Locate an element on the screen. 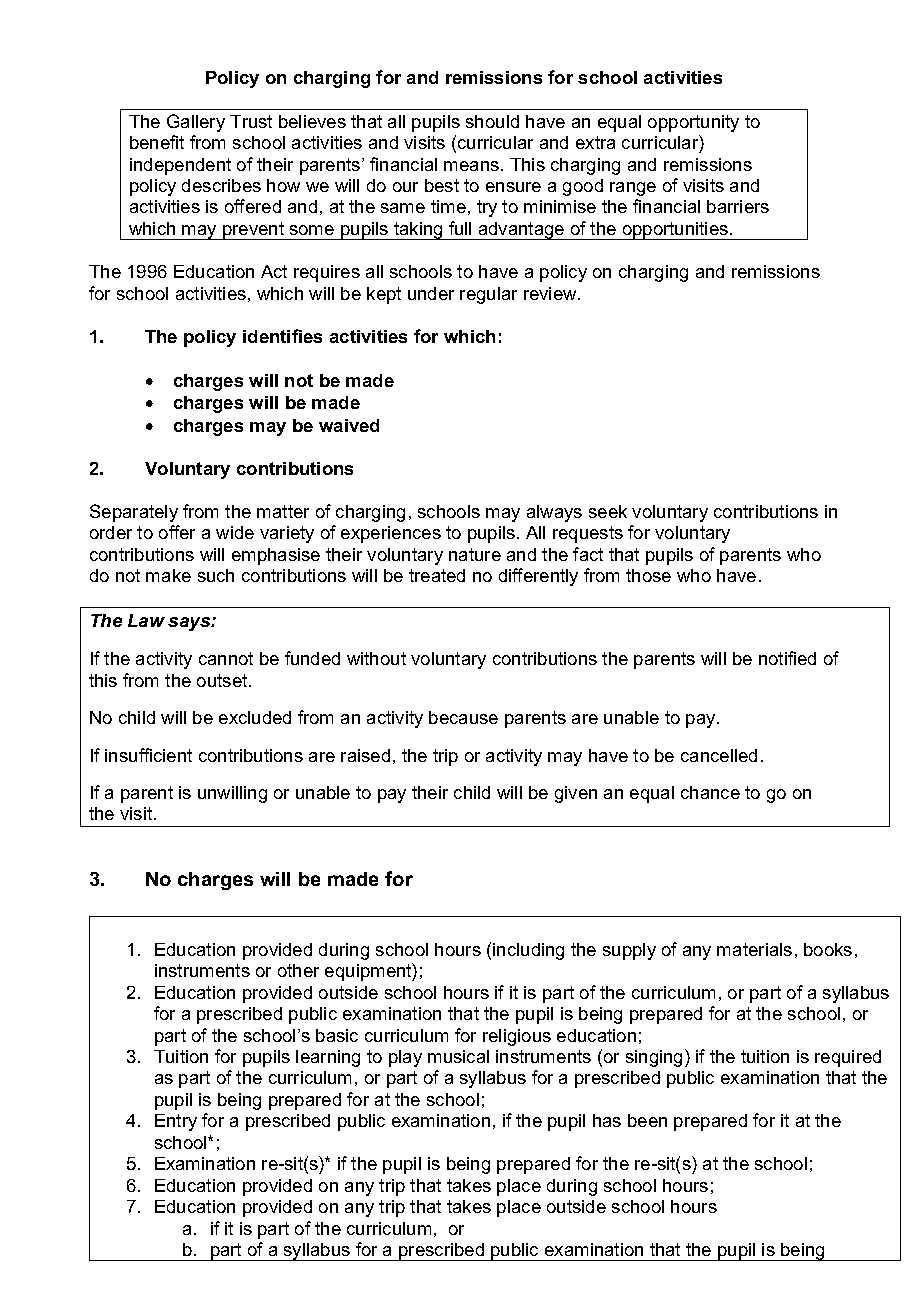 Image resolution: width=924 pixels, height=1308 pixels. musical is located at coordinates (458, 1056).
